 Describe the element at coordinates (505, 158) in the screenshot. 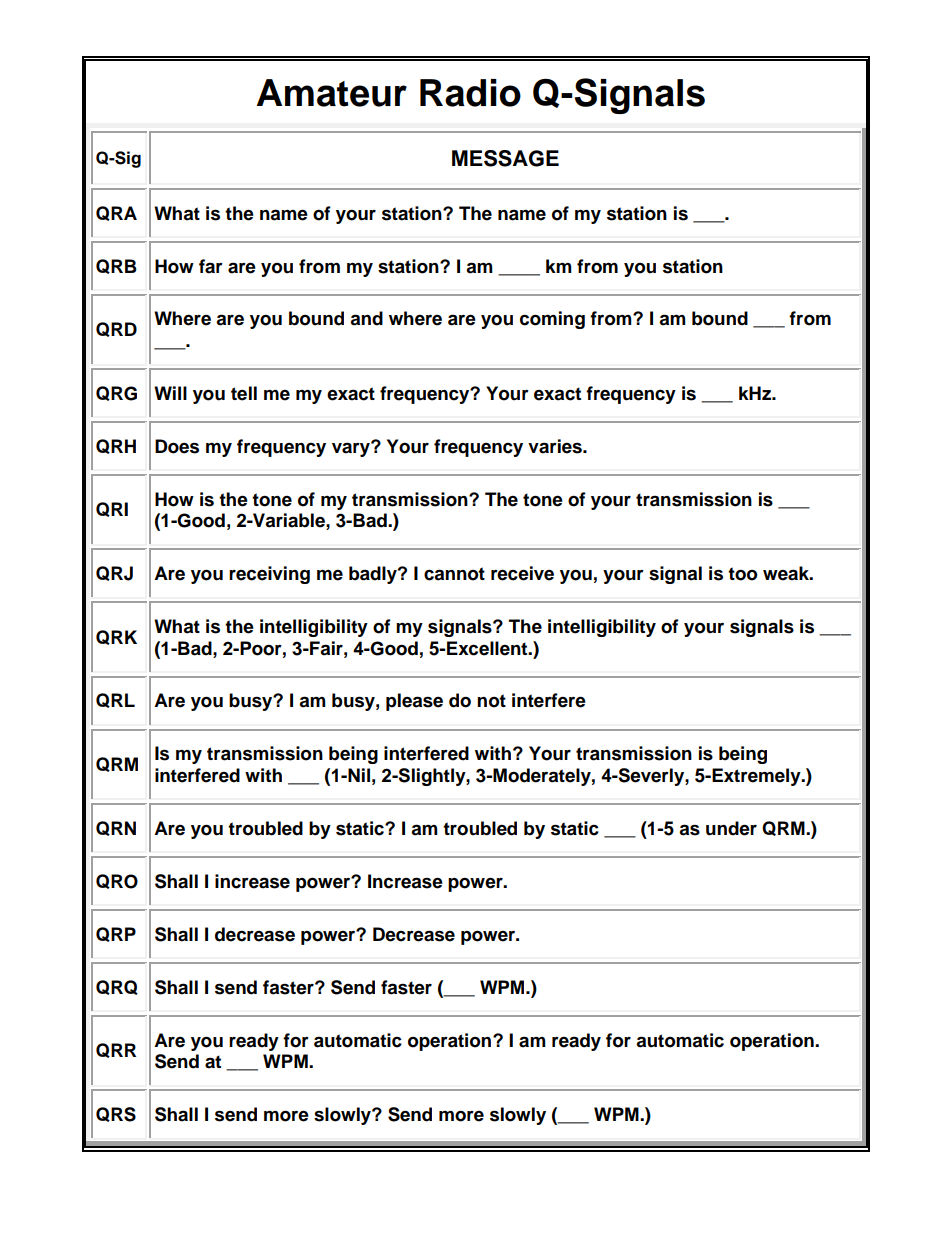

I see `MESSAGE` at that location.
